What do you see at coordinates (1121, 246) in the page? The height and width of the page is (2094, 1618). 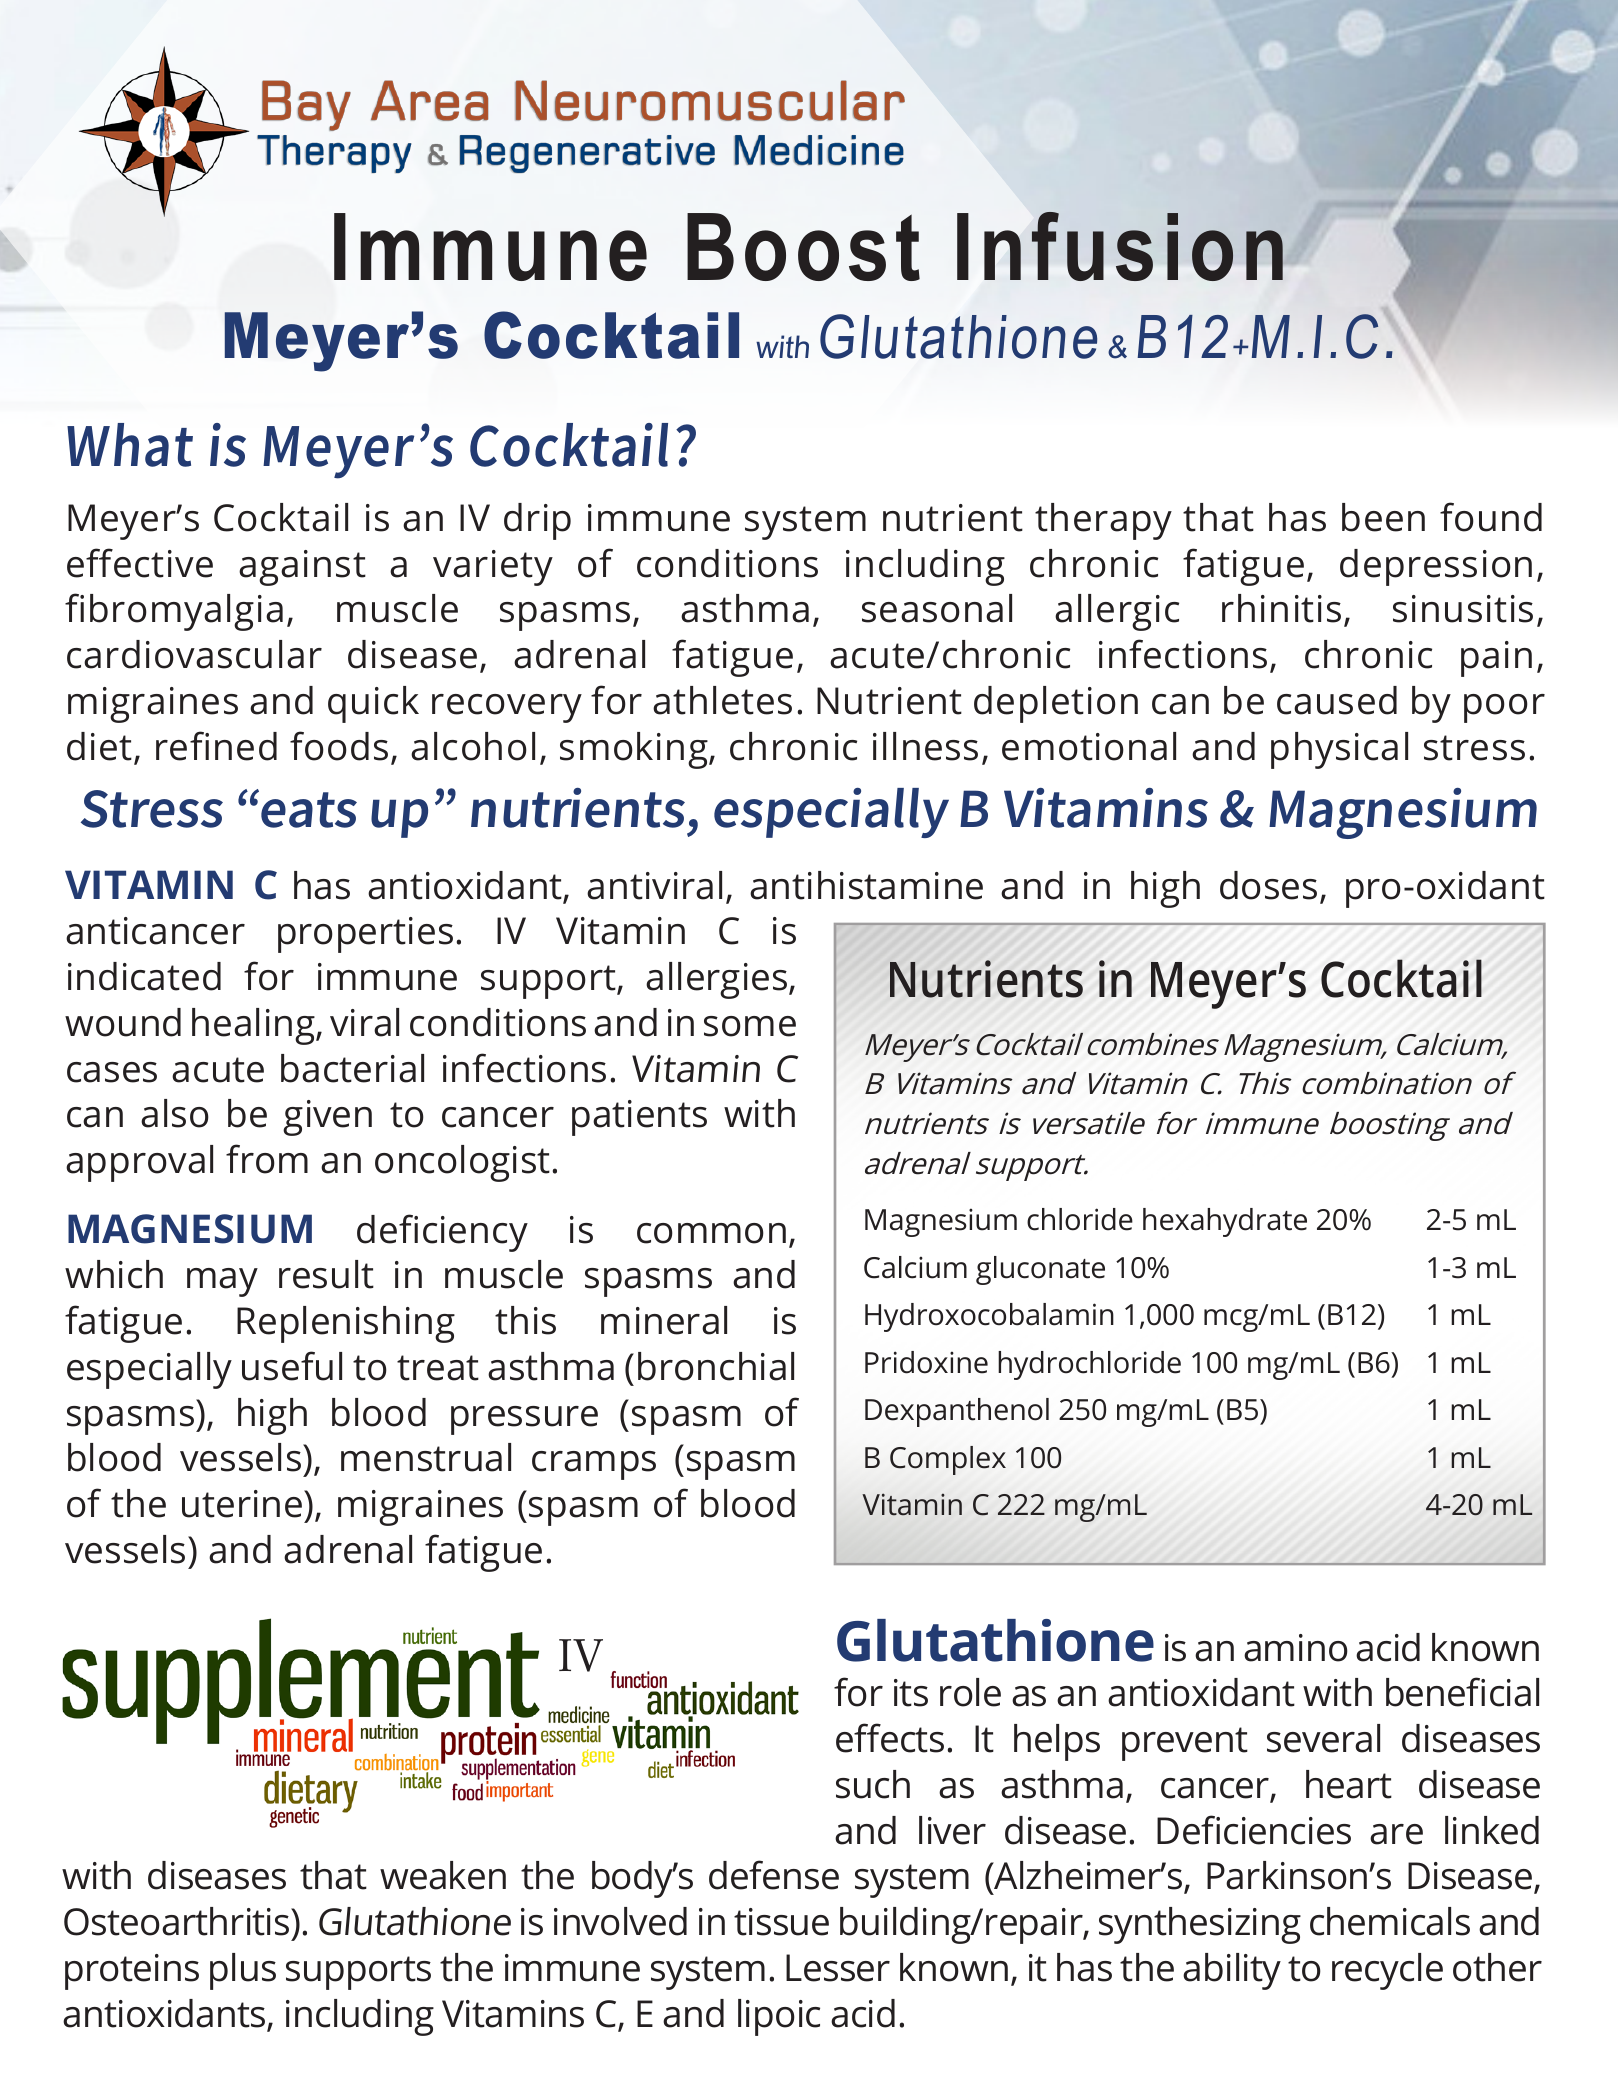 I see `Infusion` at bounding box center [1121, 246].
